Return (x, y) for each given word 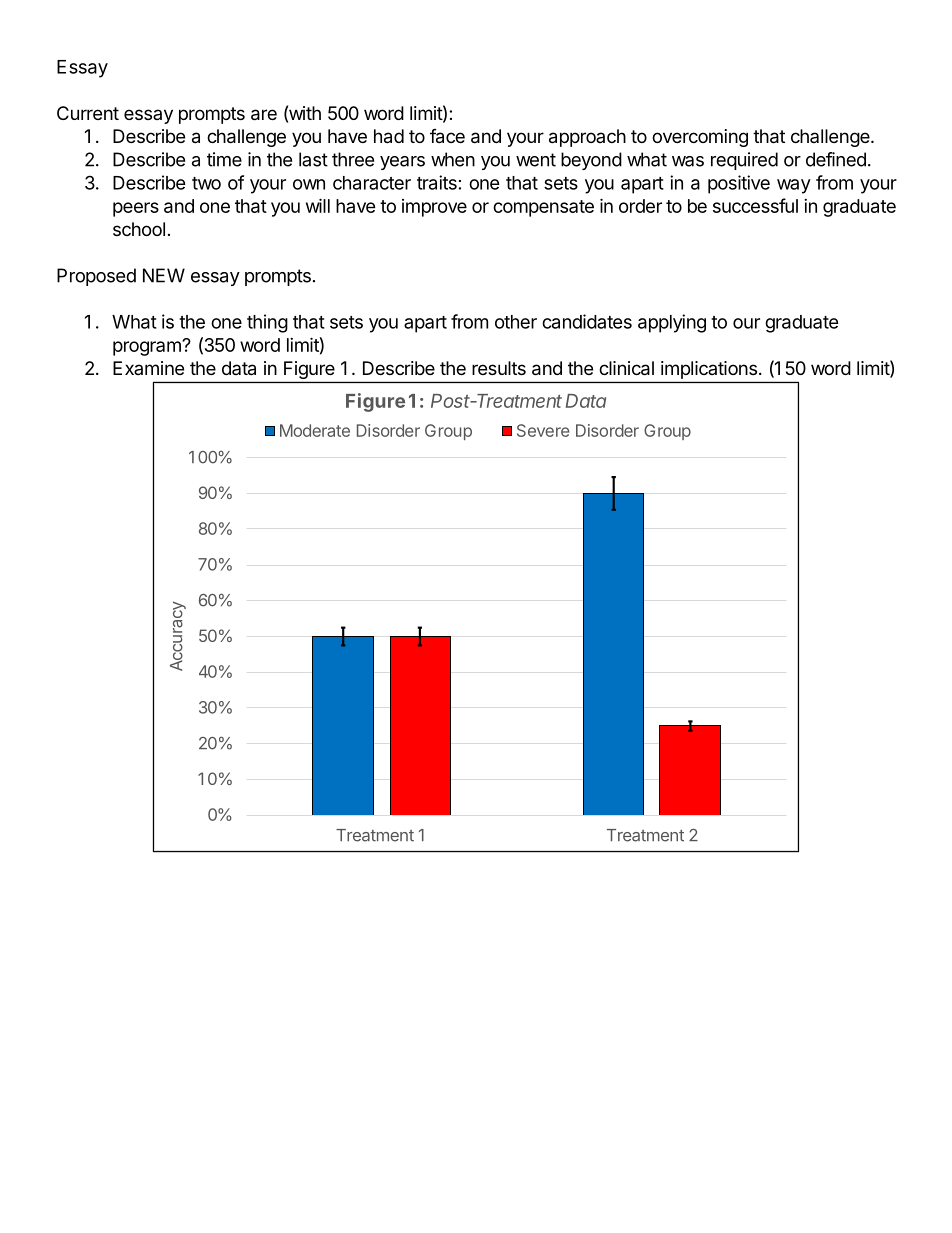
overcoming (700, 138)
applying (672, 323)
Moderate (315, 430)
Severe (543, 430)
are (264, 115)
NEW (164, 275)
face (447, 136)
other (516, 322)
